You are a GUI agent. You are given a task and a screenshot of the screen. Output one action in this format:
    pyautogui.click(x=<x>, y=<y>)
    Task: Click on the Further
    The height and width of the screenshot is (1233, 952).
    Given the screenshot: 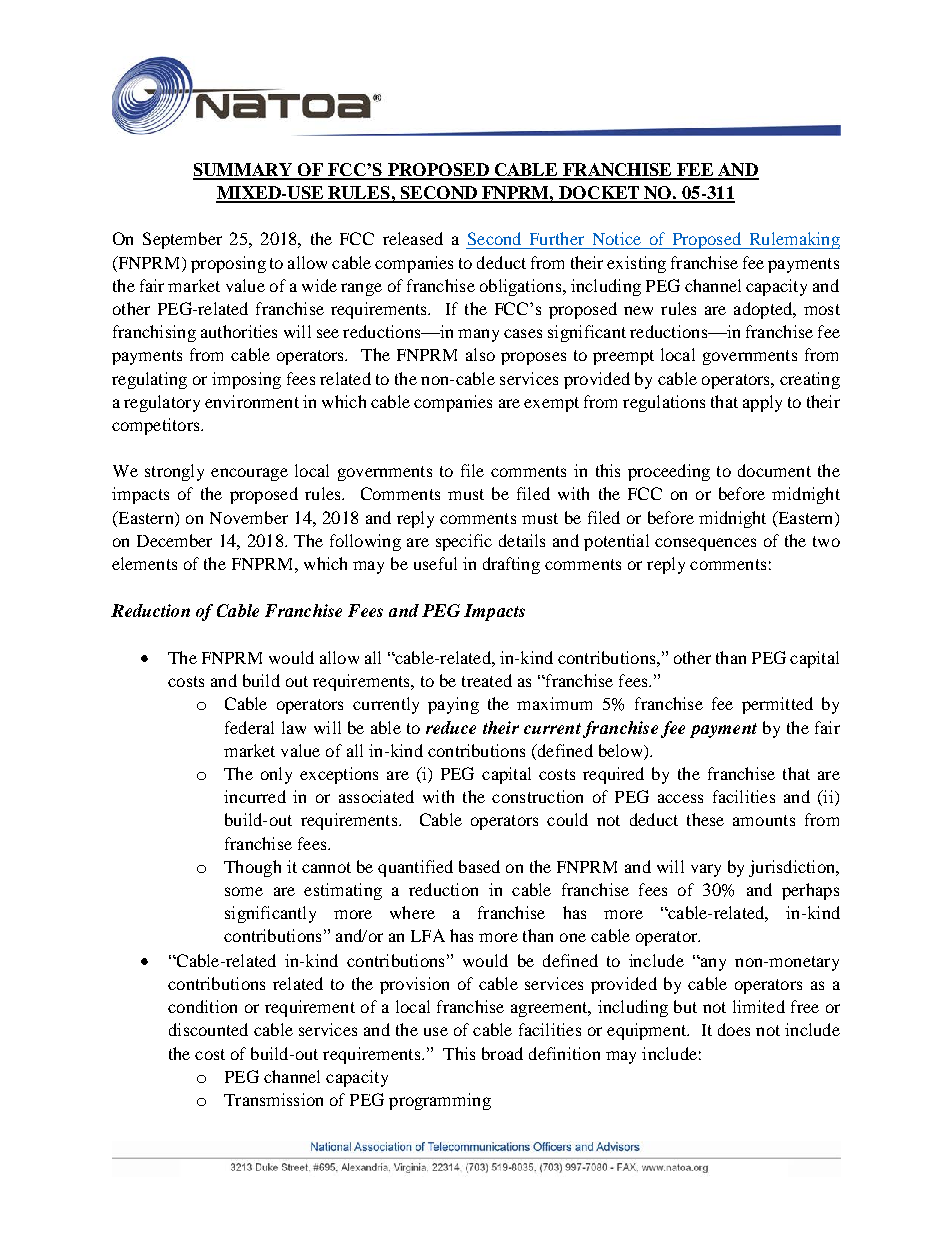 What is the action you would take?
    pyautogui.click(x=557, y=238)
